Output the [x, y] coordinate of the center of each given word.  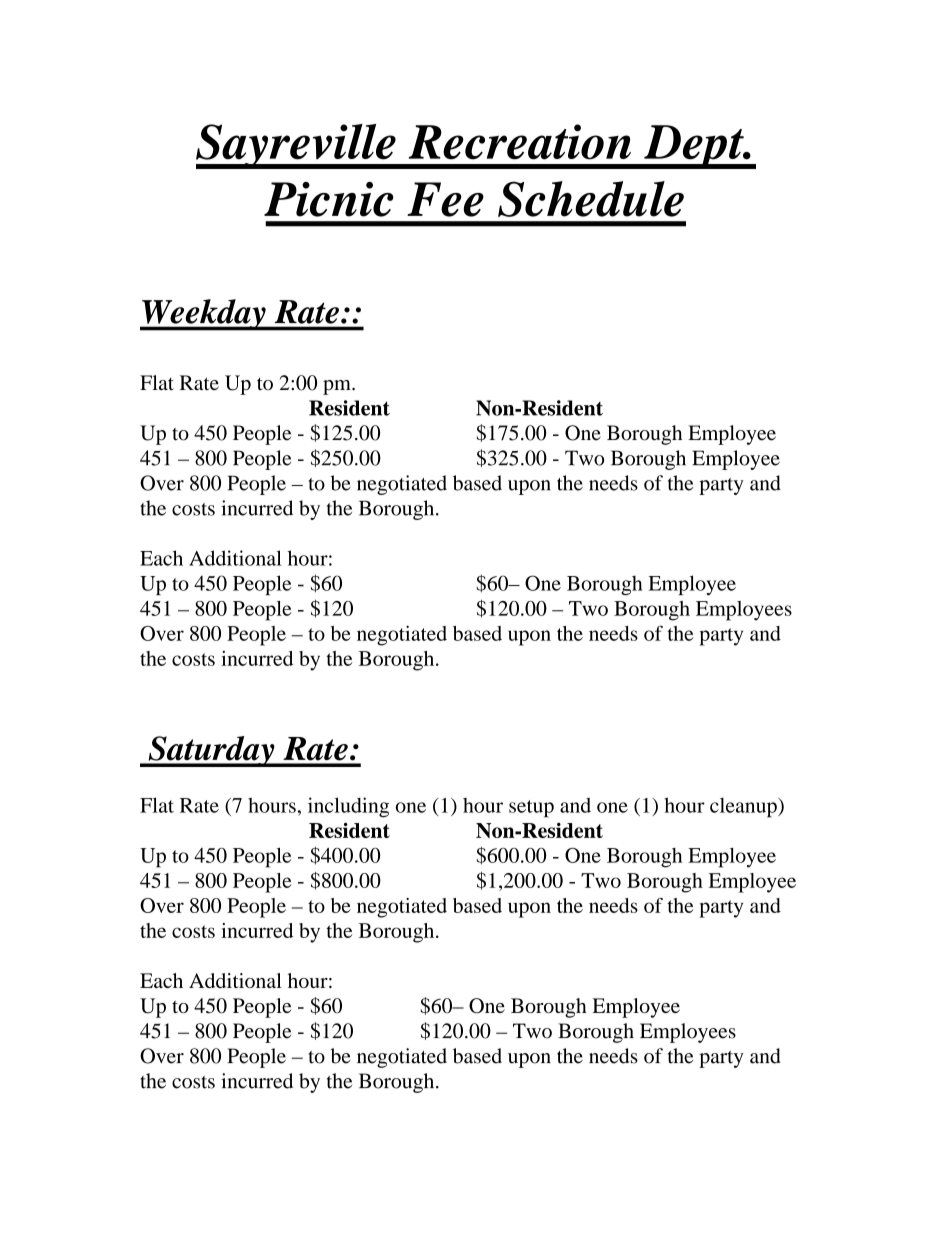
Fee [445, 199]
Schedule [591, 199]
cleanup [744, 808]
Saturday [211, 751]
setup [531, 809]
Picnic [329, 199]
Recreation [520, 142]
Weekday [204, 315]
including [348, 807]
